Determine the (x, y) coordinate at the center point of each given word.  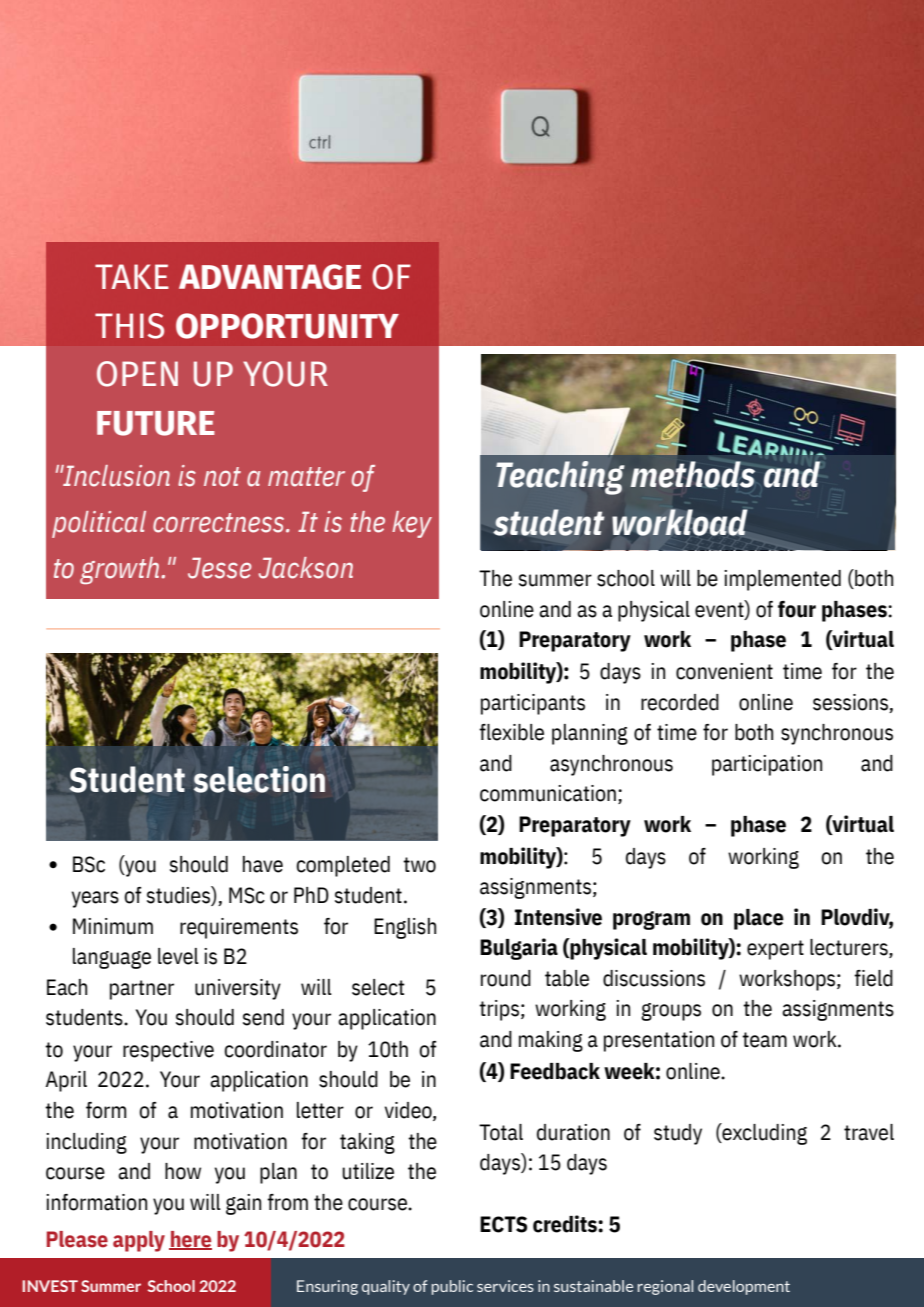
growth (121, 570)
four (797, 609)
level (178, 956)
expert (775, 950)
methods (692, 474)
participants (533, 704)
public (452, 1287)
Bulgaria (519, 949)
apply (139, 1241)
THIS (129, 326)
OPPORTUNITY (287, 326)
